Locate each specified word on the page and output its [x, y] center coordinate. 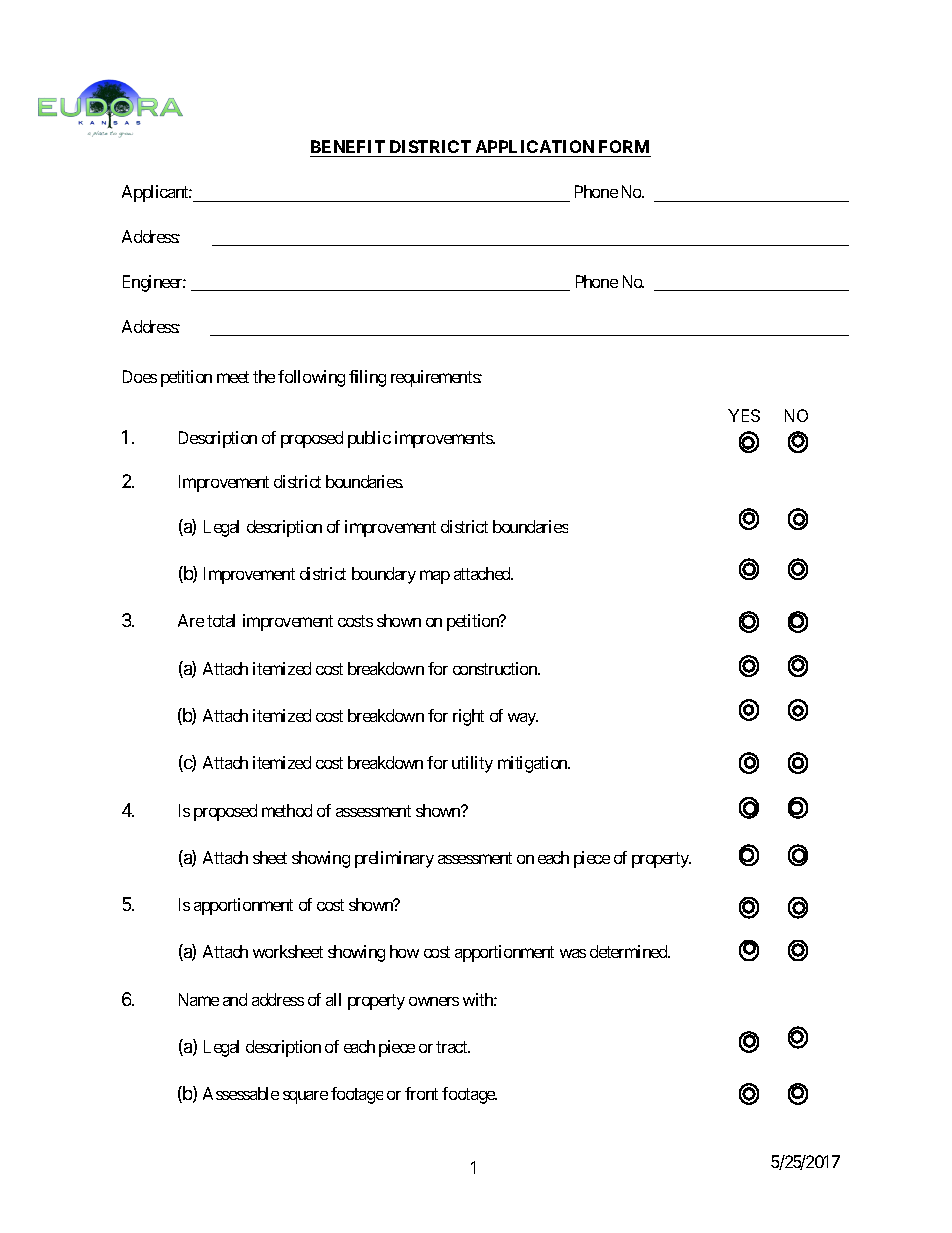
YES [744, 415]
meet [233, 377]
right [468, 717]
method [287, 810]
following [311, 378]
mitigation [534, 764]
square [305, 1097]
